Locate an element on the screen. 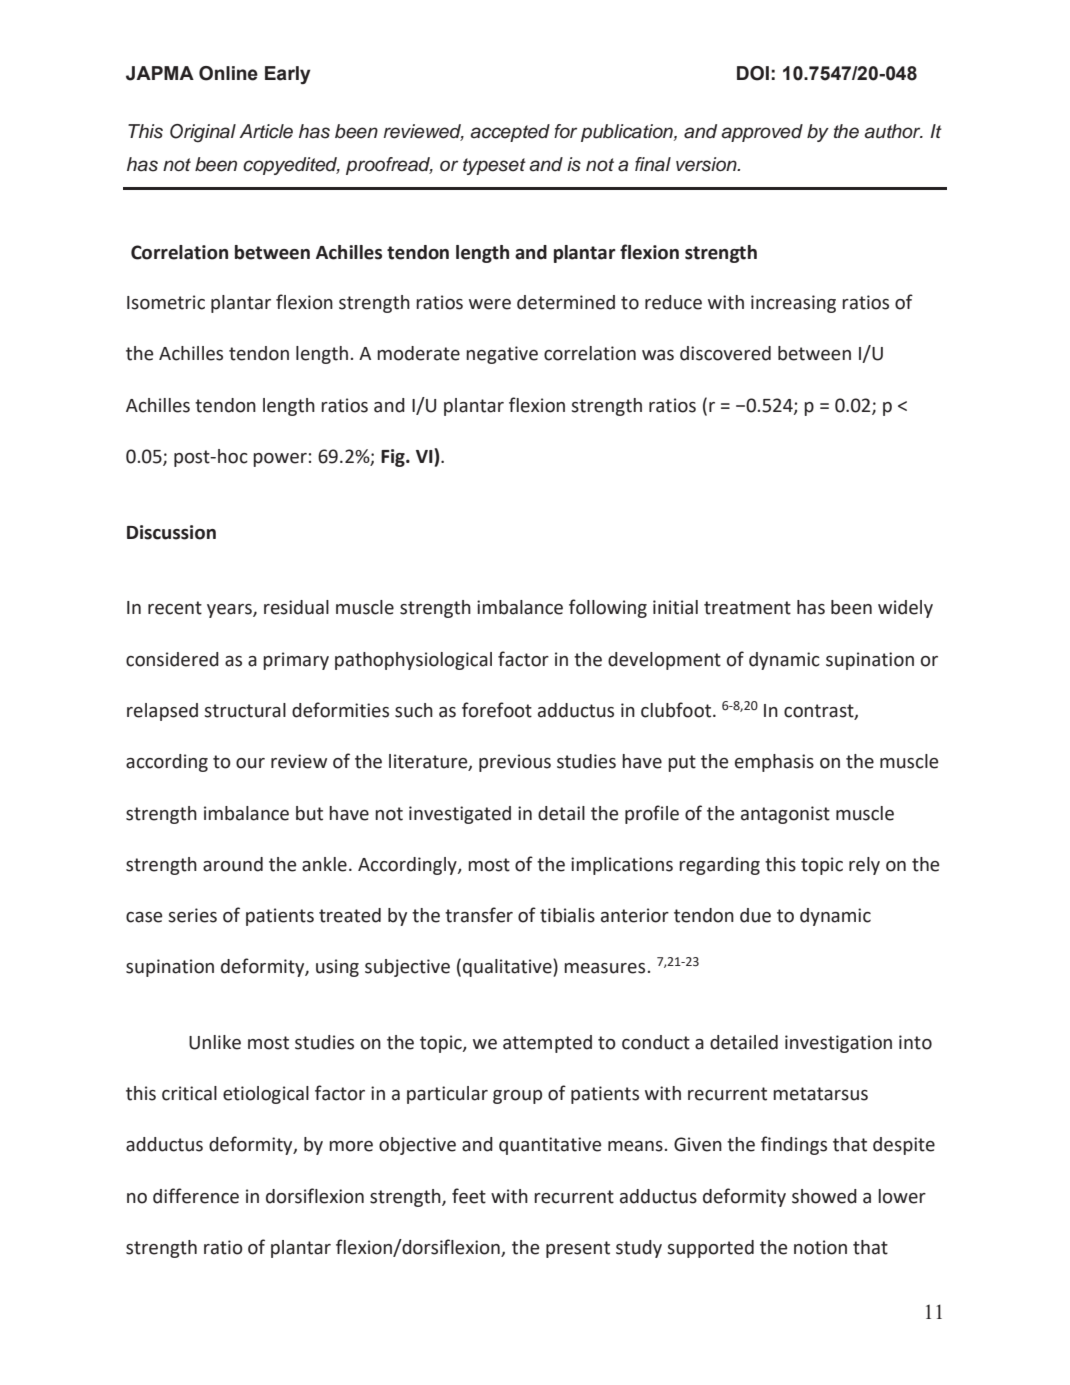 Image resolution: width=1070 pixels, height=1385 pixels. Article is located at coordinates (266, 131).
